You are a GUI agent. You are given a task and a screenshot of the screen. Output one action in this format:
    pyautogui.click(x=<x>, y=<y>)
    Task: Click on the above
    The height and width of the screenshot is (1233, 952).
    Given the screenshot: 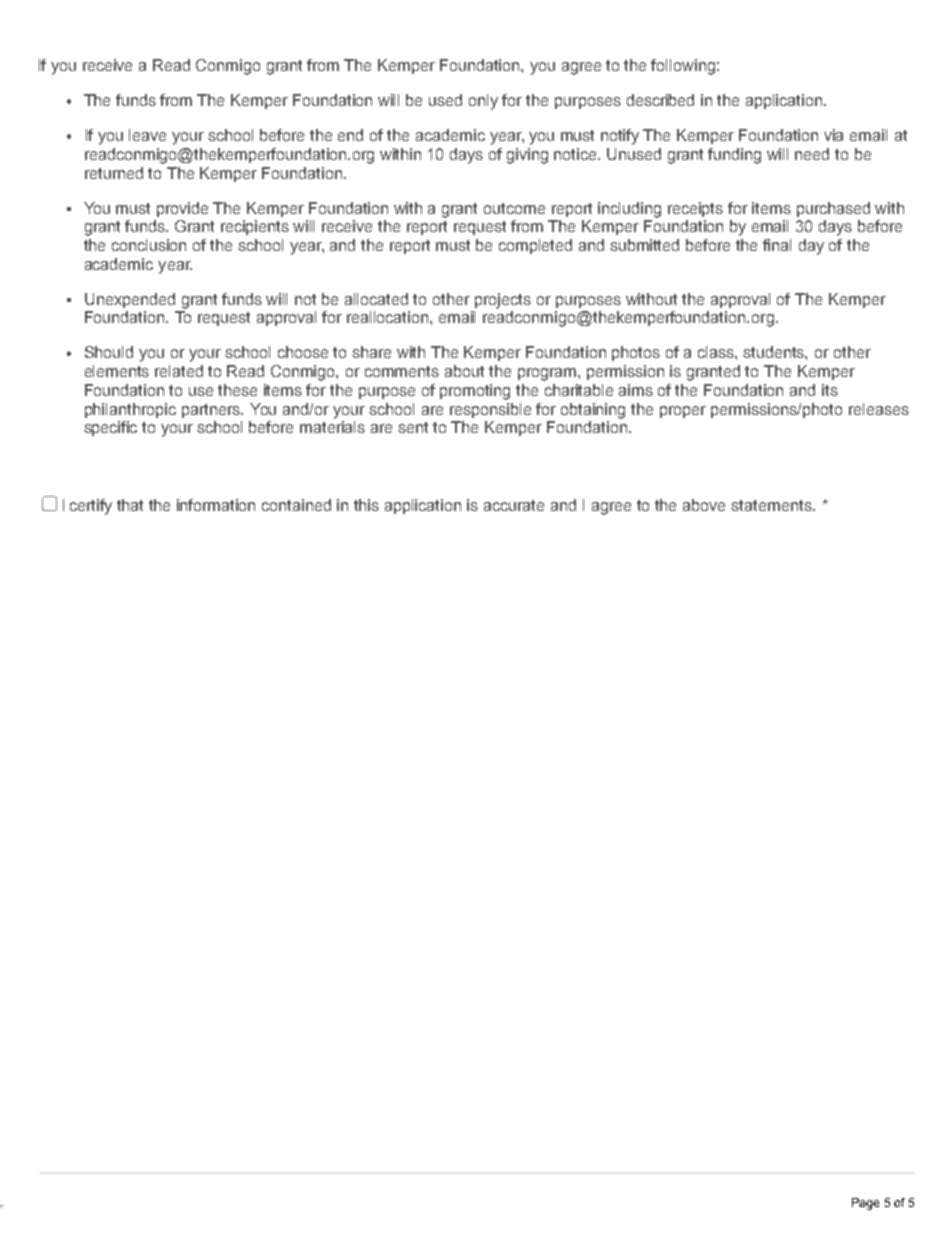 What is the action you would take?
    pyautogui.click(x=704, y=505)
